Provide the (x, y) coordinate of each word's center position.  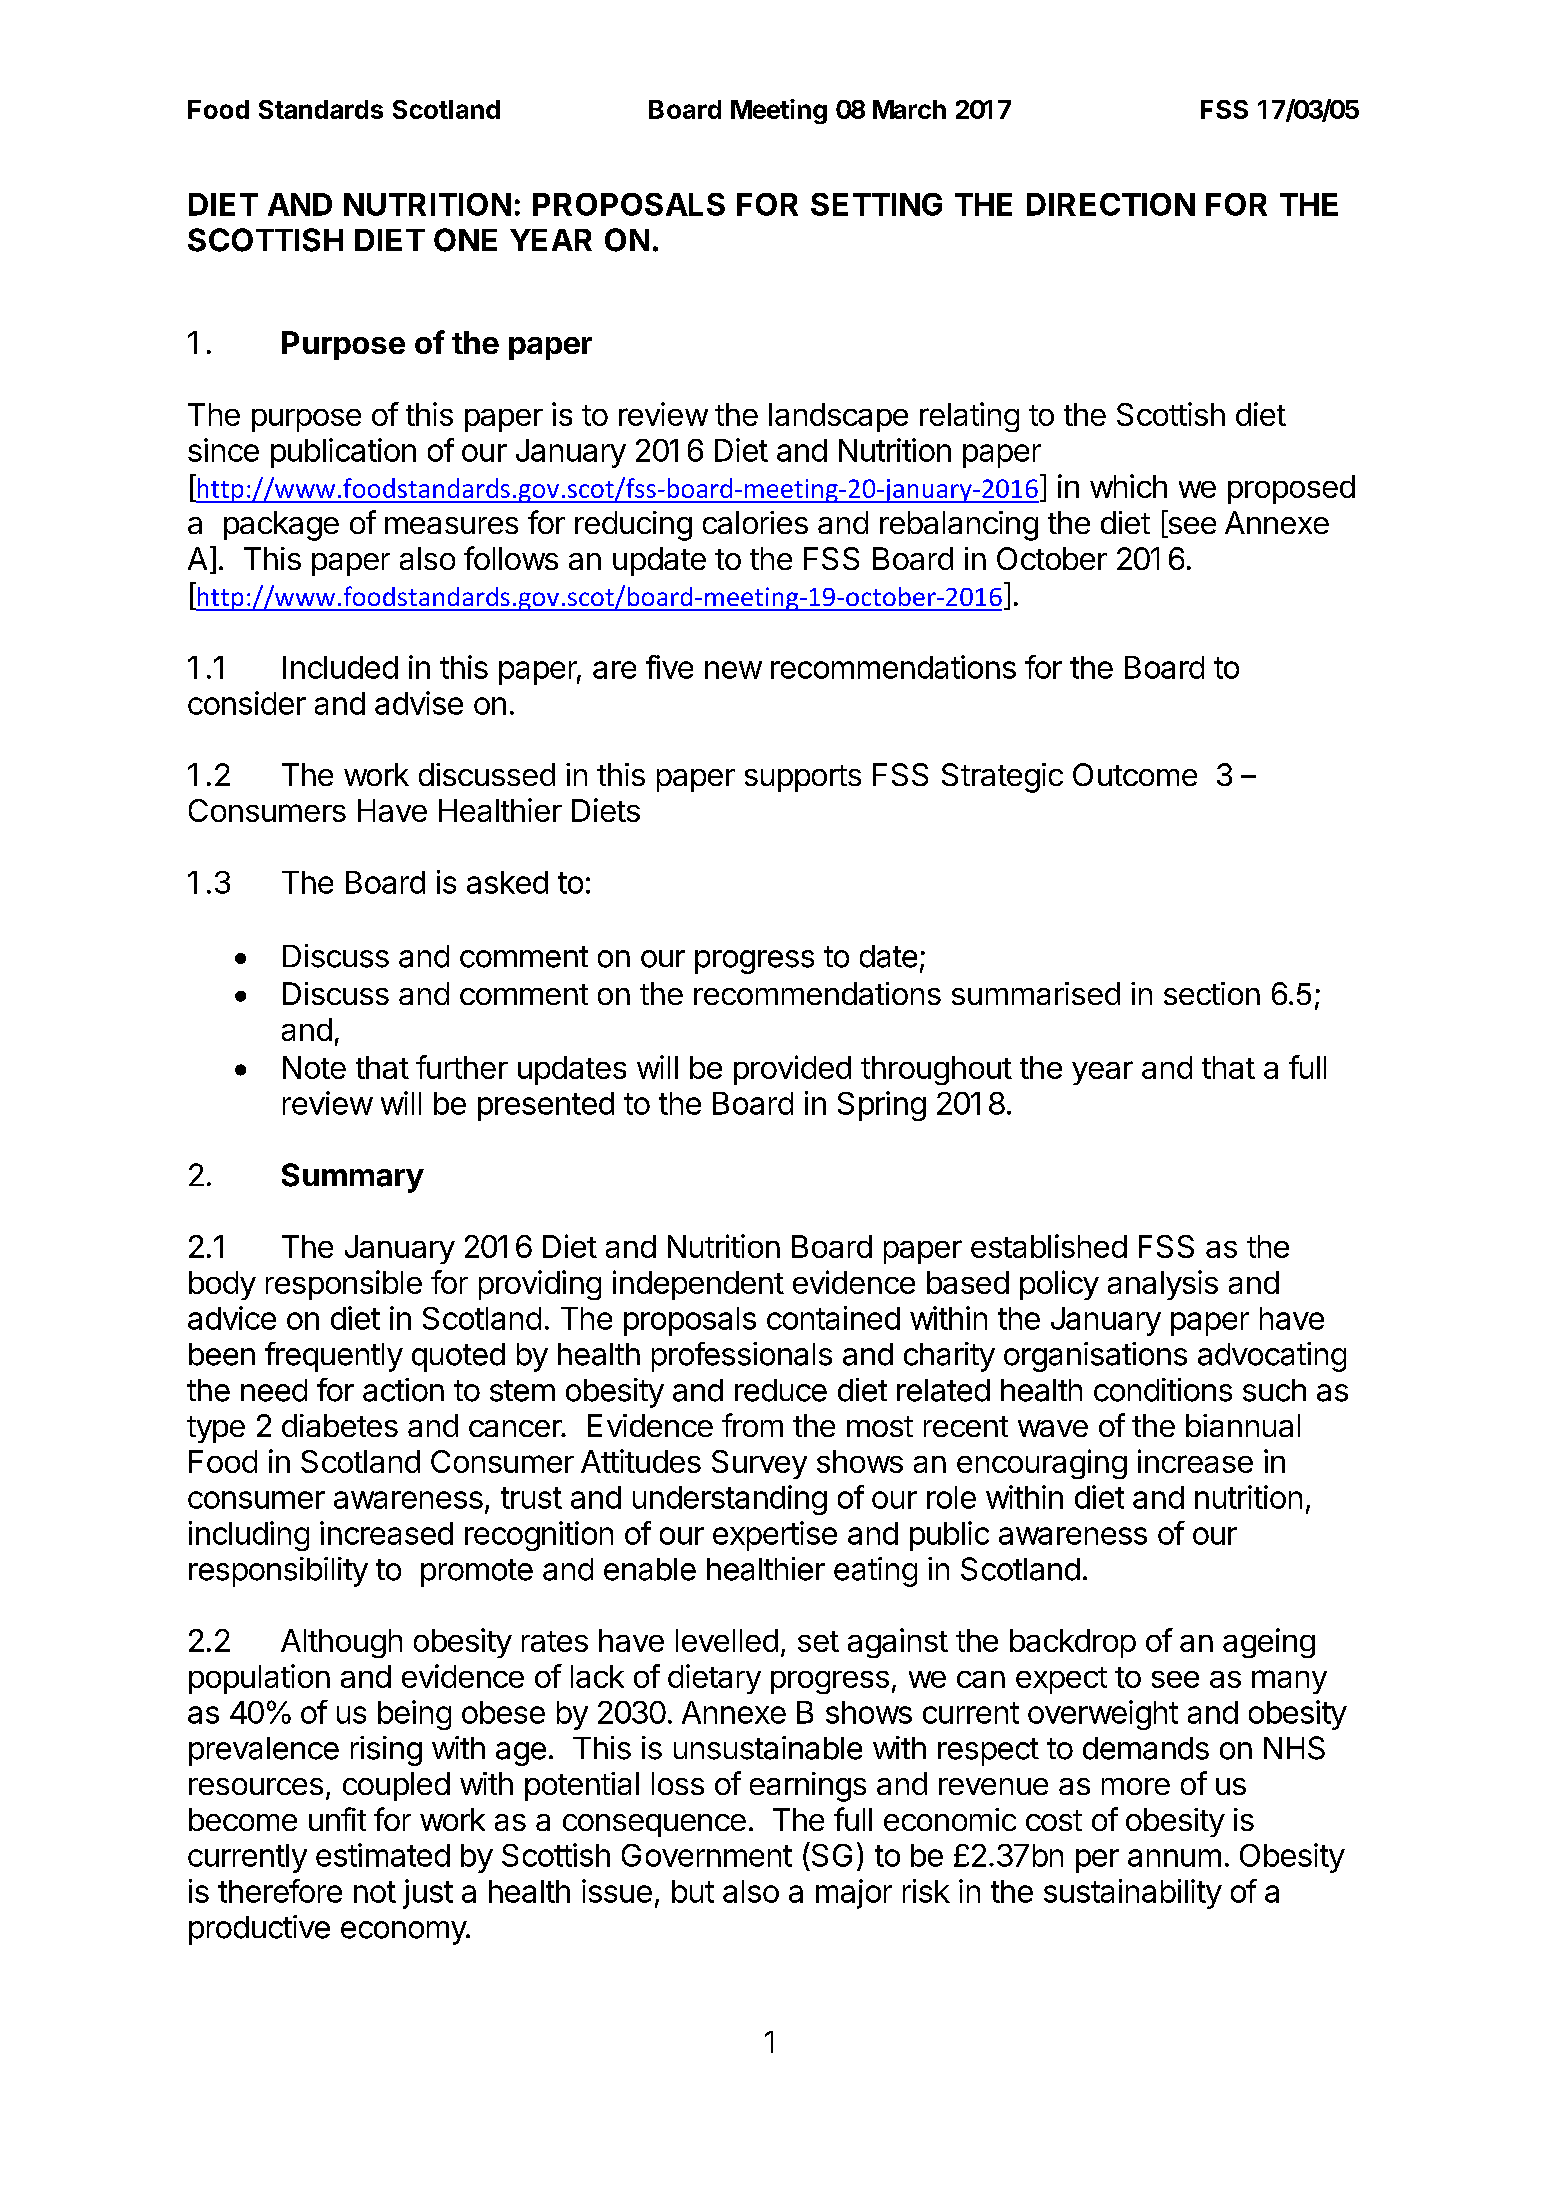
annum (1174, 1858)
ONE (465, 240)
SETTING (876, 204)
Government (707, 1855)
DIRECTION (1111, 204)
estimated (383, 1855)
